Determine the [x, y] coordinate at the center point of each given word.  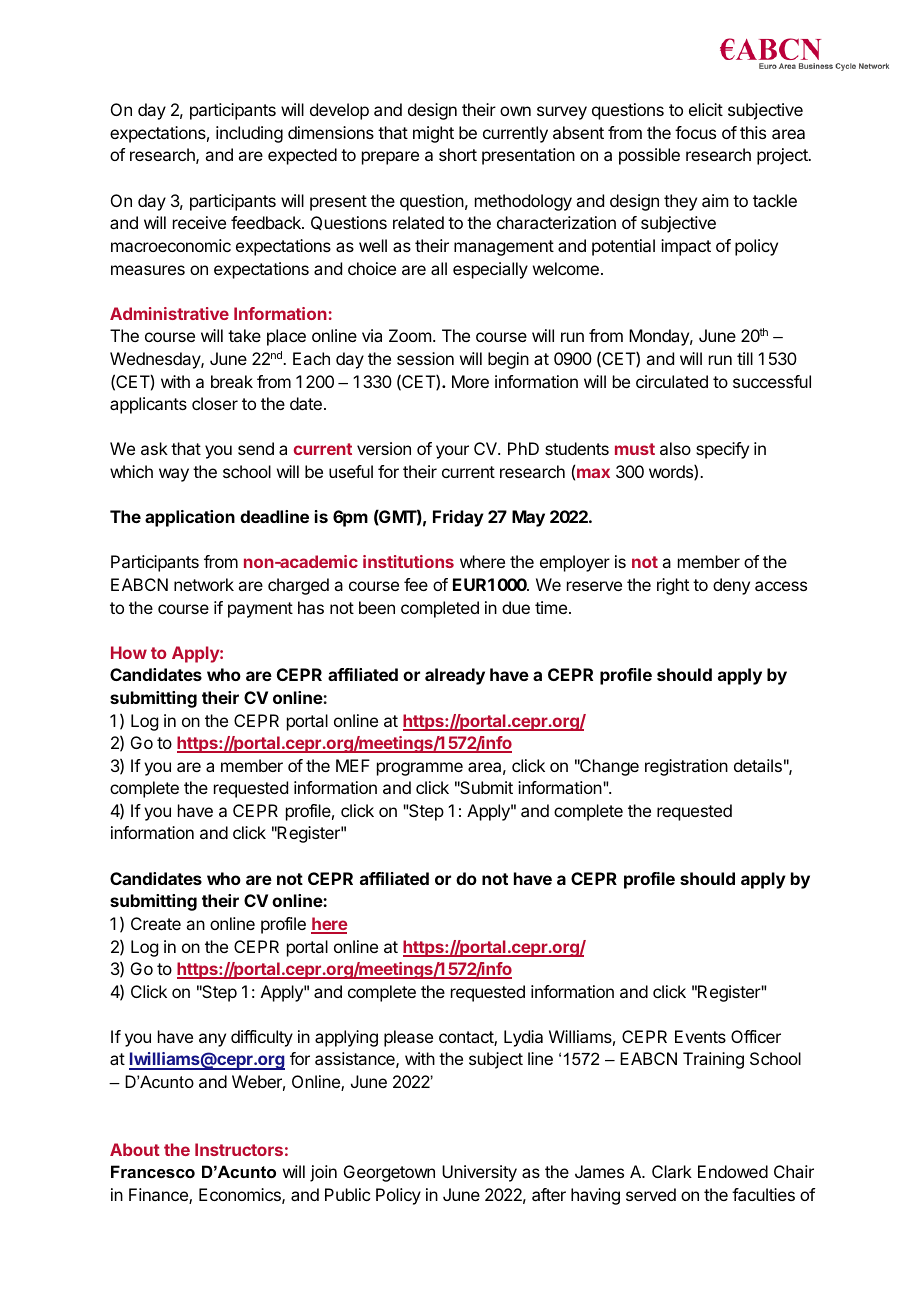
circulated [672, 381]
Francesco [153, 1171]
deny [731, 586]
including [249, 134]
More [470, 381]
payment [260, 610]
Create [156, 923]
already [455, 676]
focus [695, 132]
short [458, 154]
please [408, 1038]
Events [700, 1036]
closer [215, 403]
